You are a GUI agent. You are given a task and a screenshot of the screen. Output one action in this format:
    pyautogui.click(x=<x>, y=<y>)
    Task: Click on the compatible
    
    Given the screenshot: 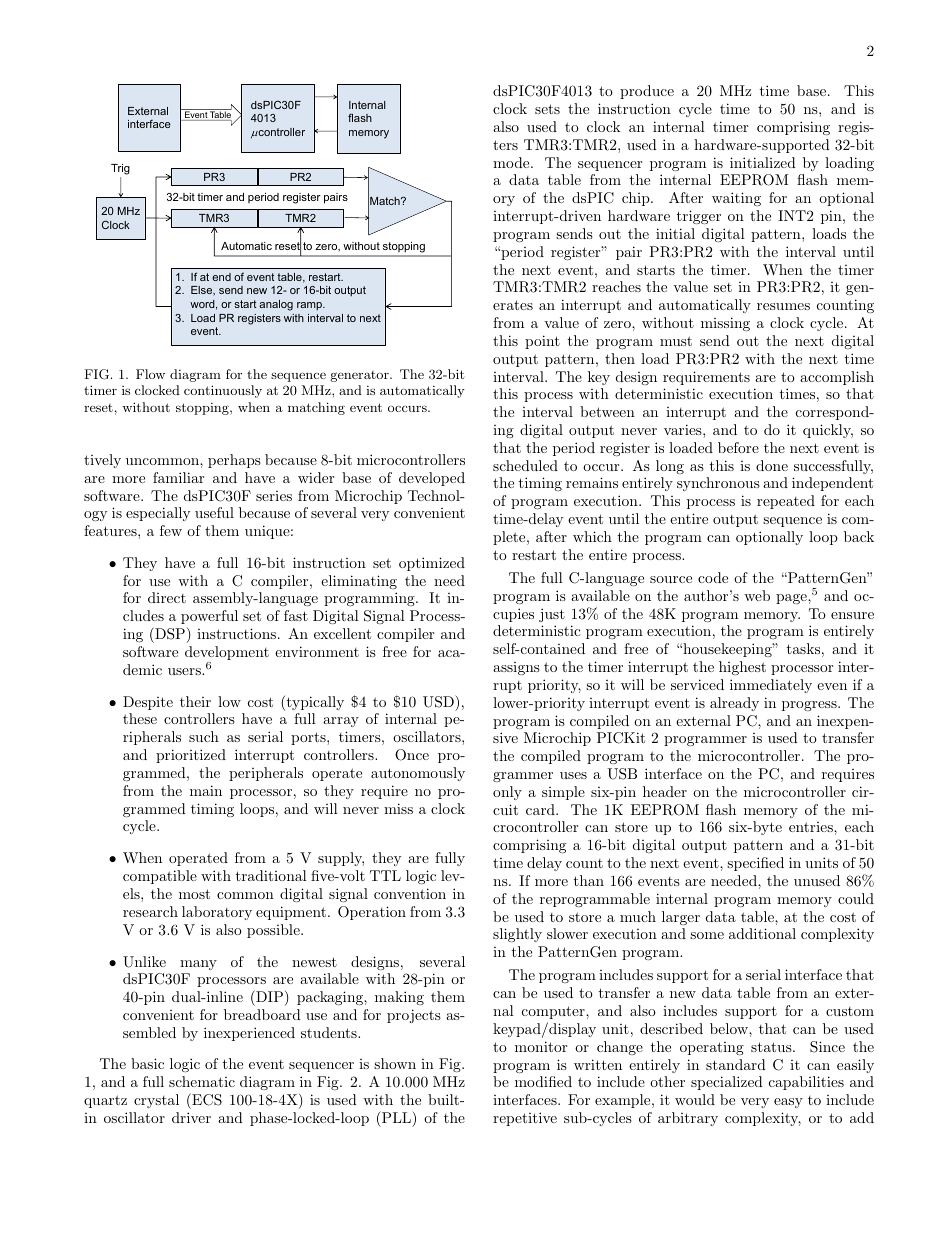 What is the action you would take?
    pyautogui.click(x=160, y=877)
